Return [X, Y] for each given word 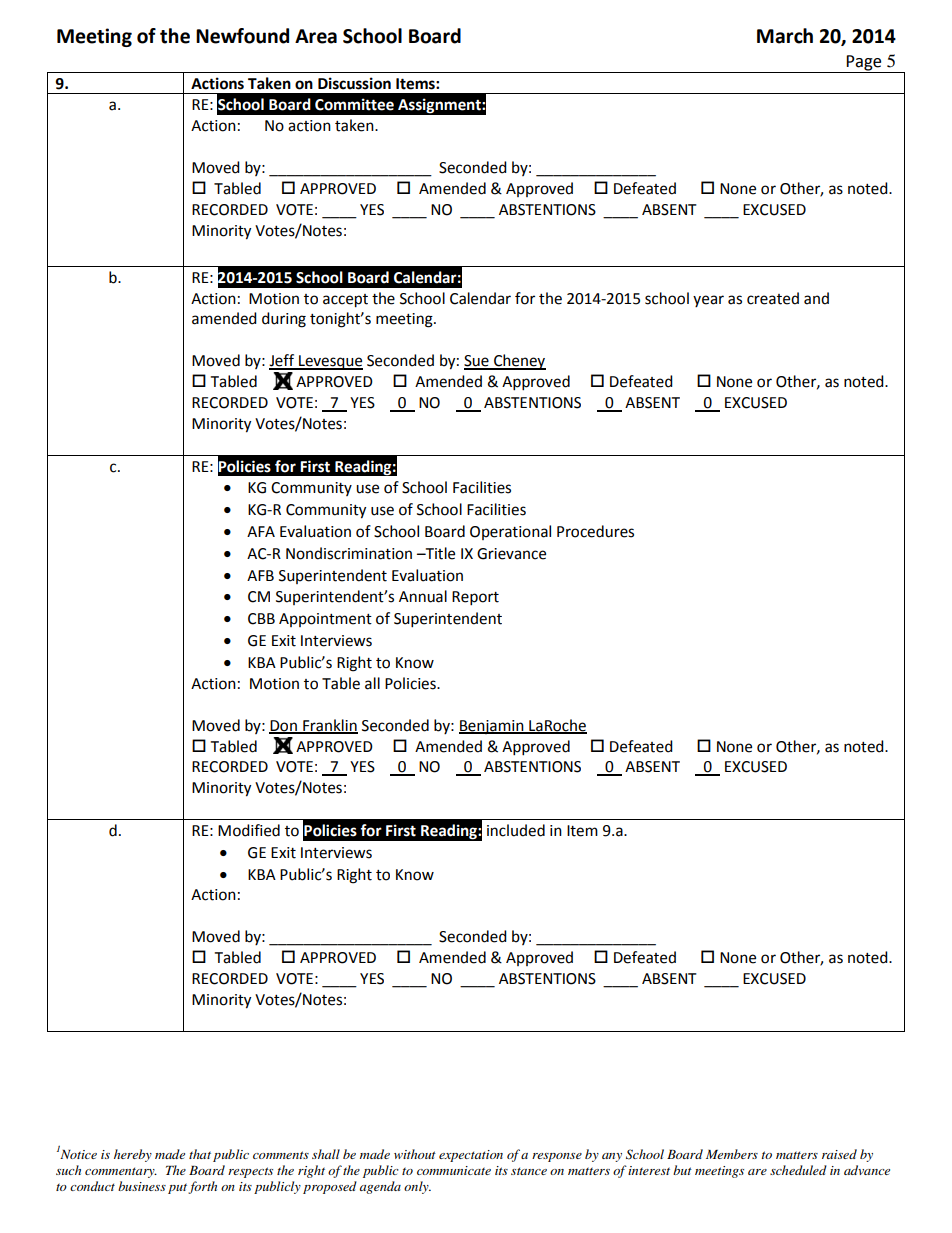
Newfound [242, 36]
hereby [133, 1155]
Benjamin [492, 727]
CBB [261, 619]
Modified [249, 830]
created [773, 298]
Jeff [283, 361]
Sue [477, 362]
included [516, 830]
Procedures [595, 531]
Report [475, 598]
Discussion [354, 83]
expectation [471, 1156]
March [785, 36]
